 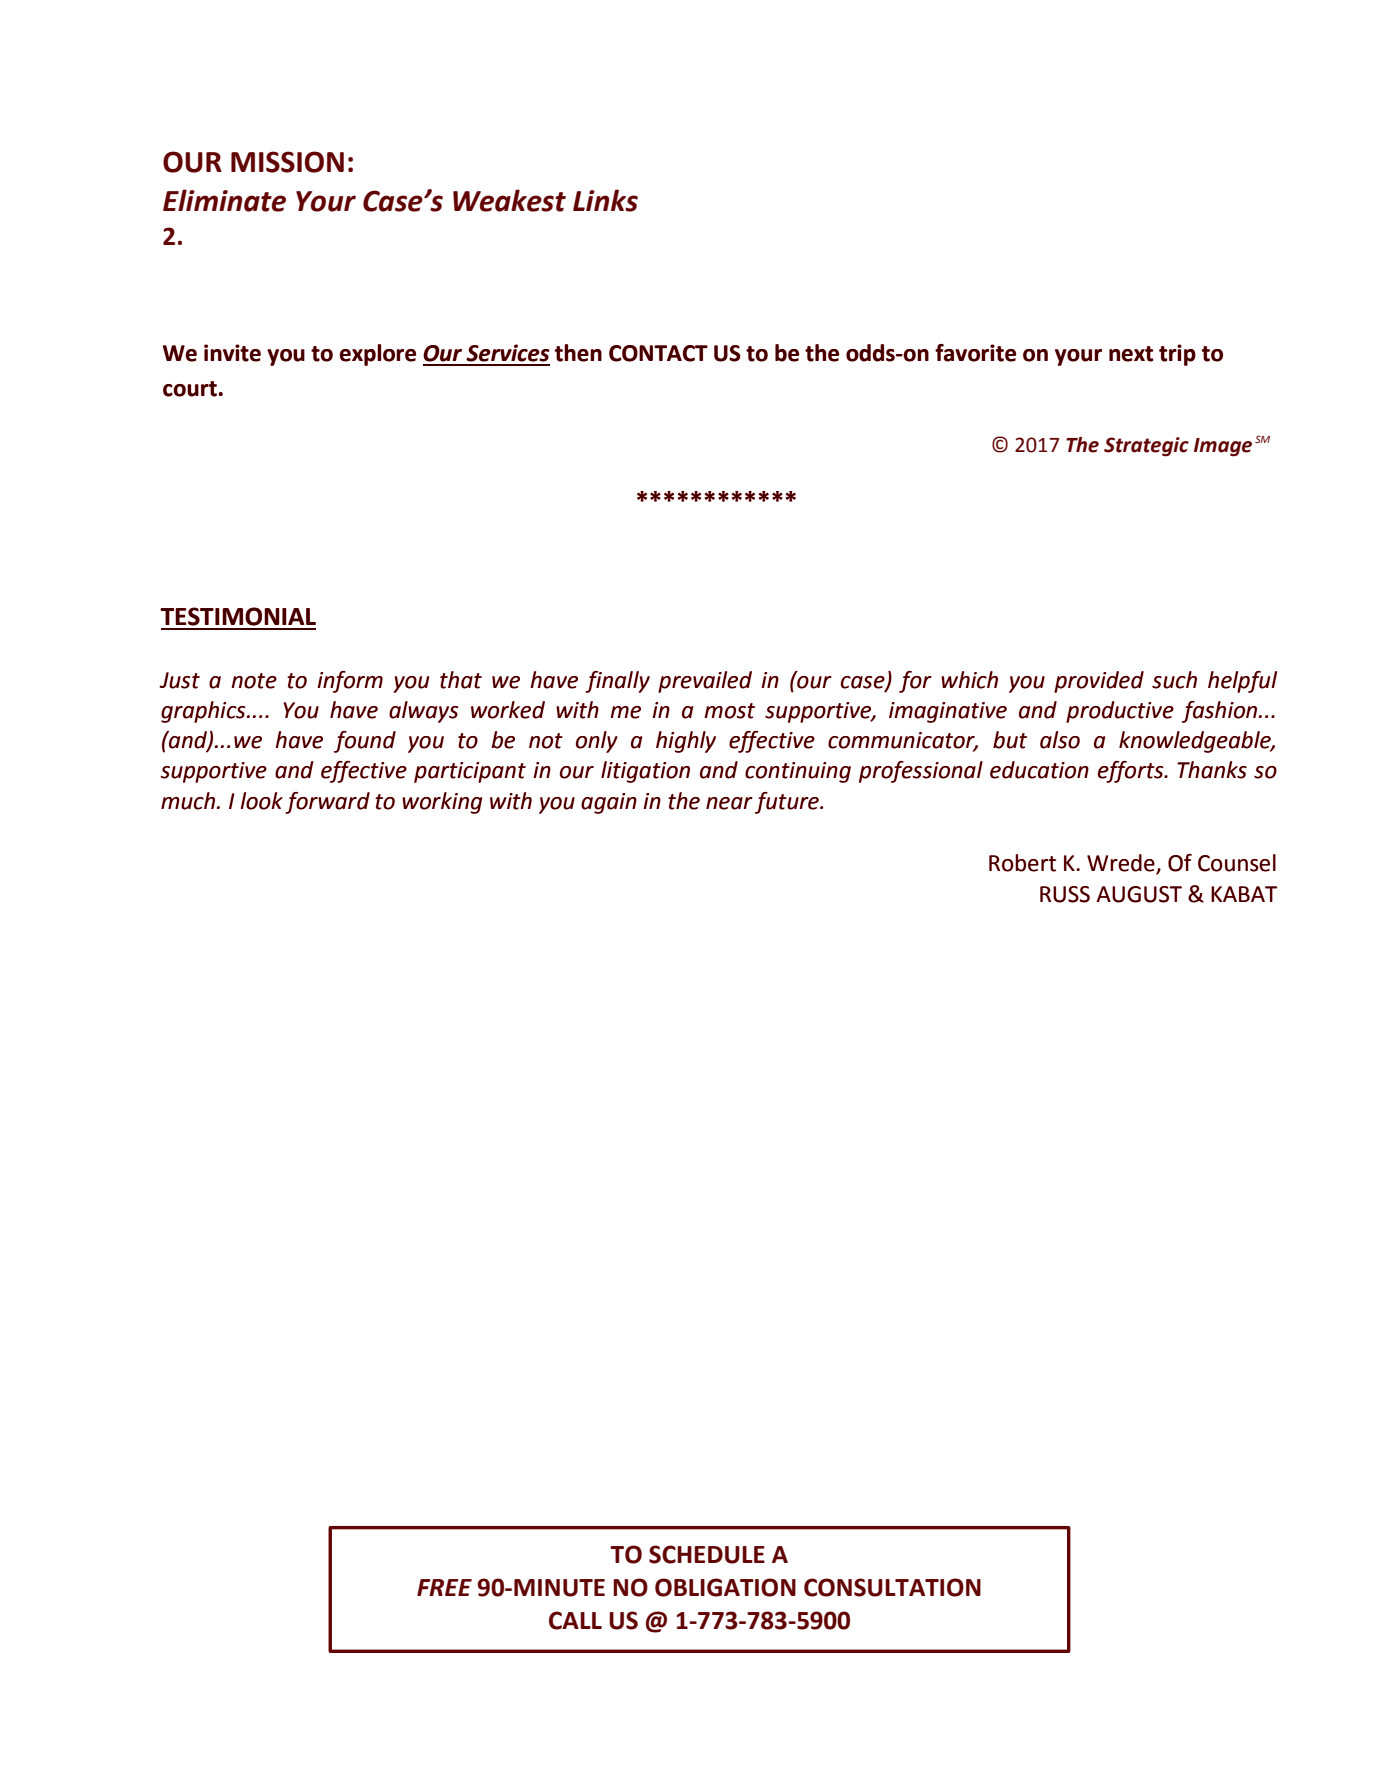 I want to click on FREE, so click(x=444, y=1587).
